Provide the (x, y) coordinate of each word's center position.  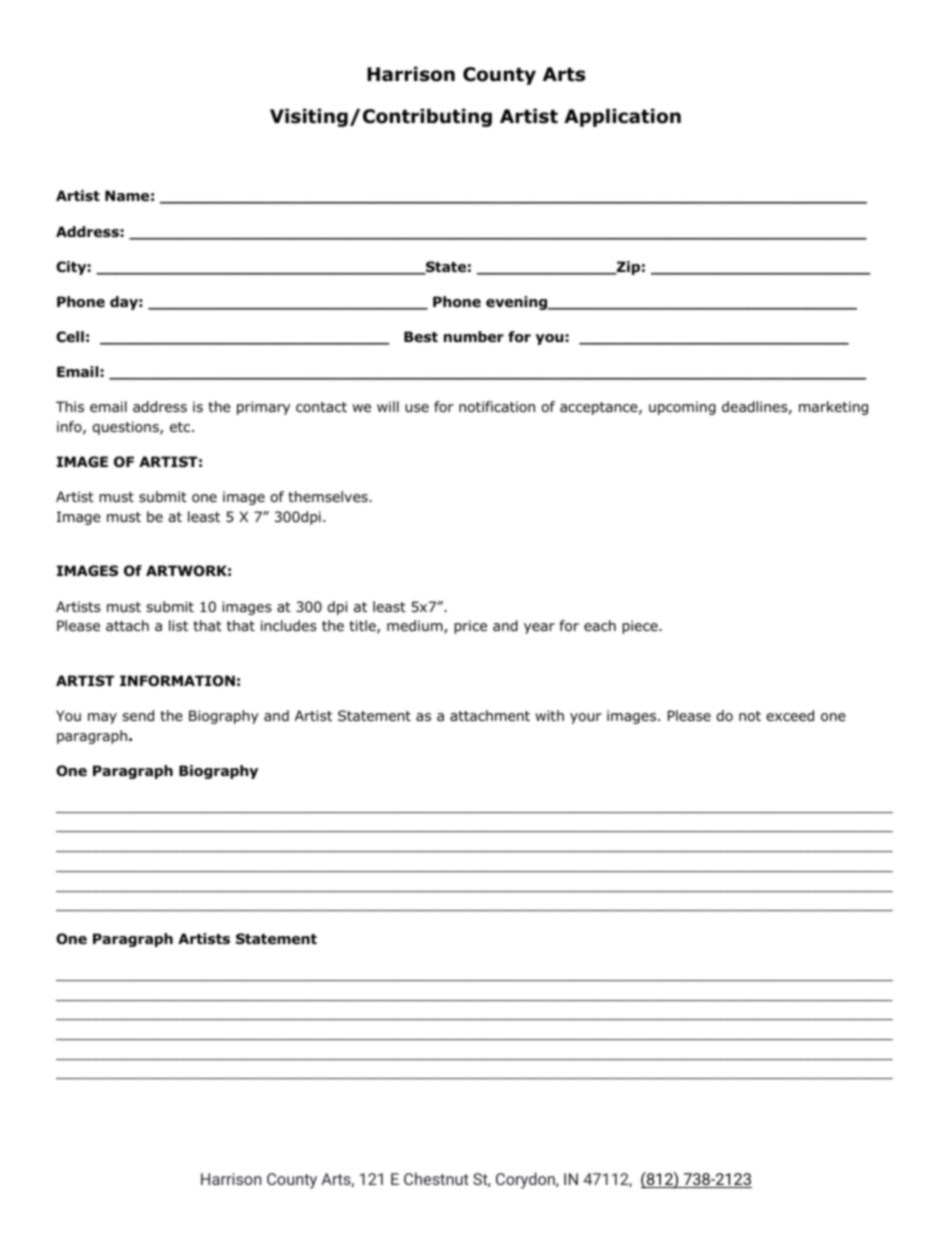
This (70, 406)
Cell (70, 336)
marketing (833, 408)
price (470, 627)
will (388, 406)
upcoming (682, 408)
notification (497, 407)
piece (641, 627)
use (417, 408)
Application (622, 117)
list (178, 625)
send (138, 715)
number (474, 336)
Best (421, 336)
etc (181, 427)
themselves (329, 496)
